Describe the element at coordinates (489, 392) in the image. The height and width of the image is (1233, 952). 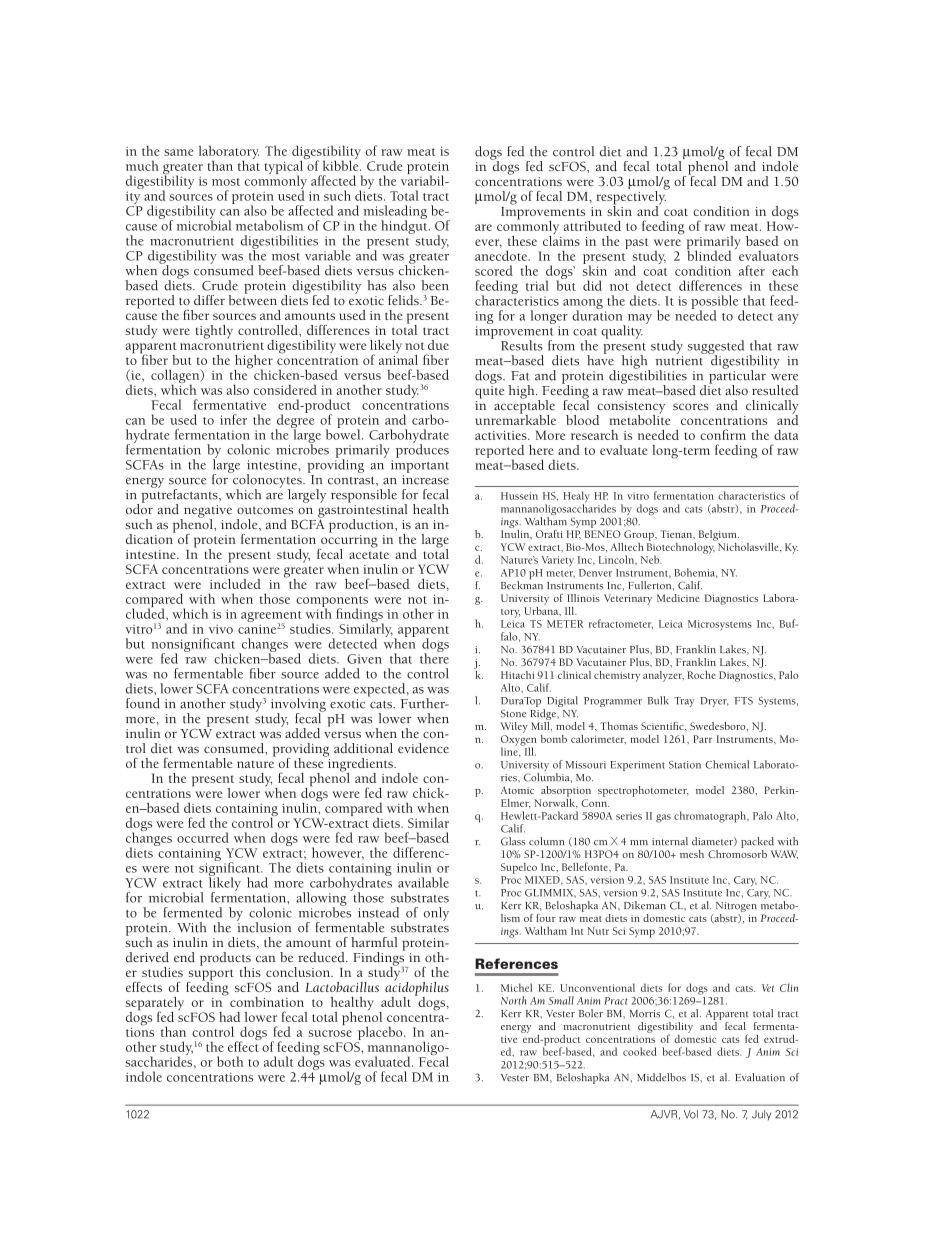
I see `quite` at that location.
